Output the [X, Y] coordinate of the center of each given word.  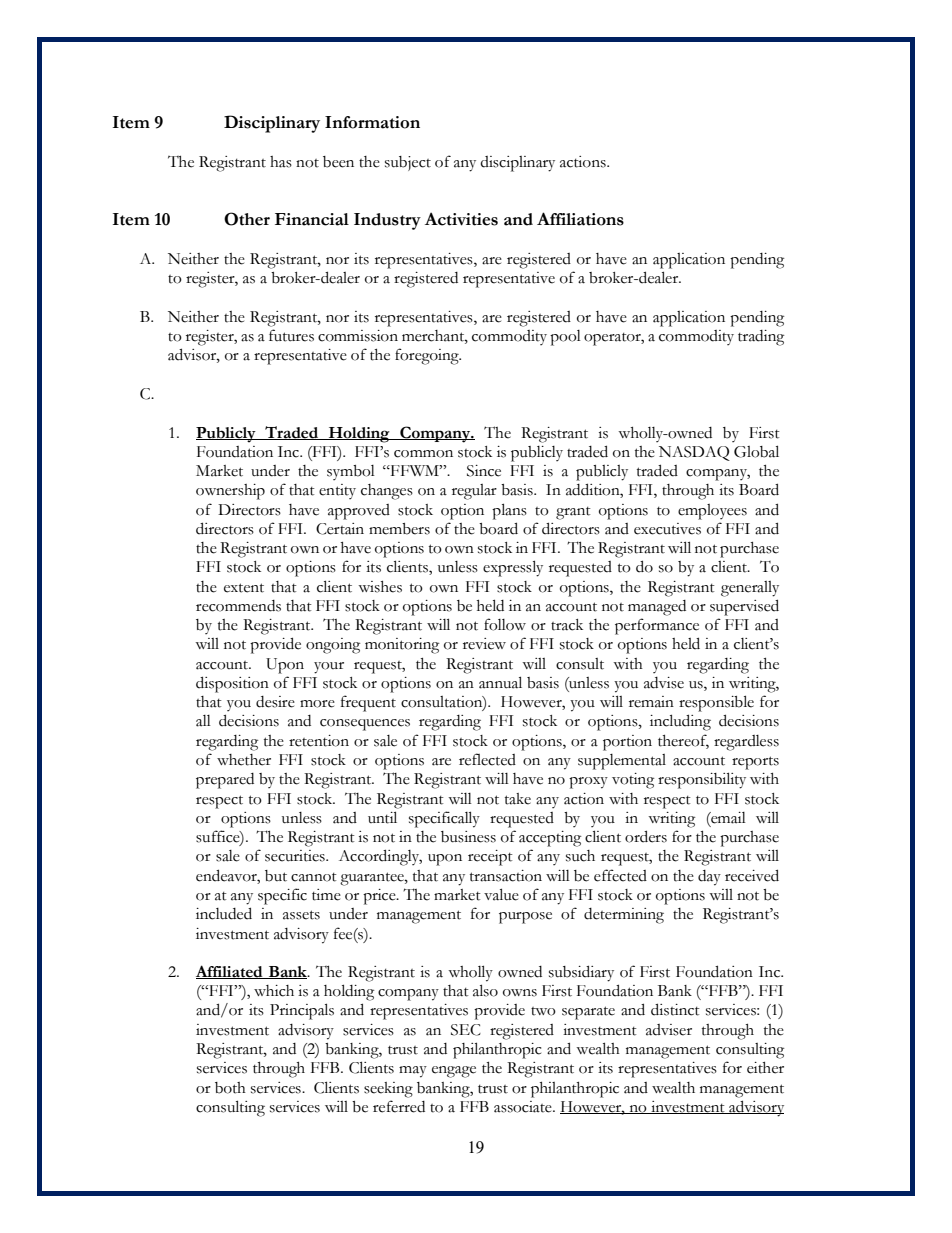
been [338, 162]
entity [337, 491]
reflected [487, 759]
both [230, 1088]
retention [319, 741]
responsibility [702, 780]
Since [484, 471]
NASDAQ [694, 453]
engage [454, 1072]
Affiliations [580, 219]
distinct [675, 1009]
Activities [461, 219]
